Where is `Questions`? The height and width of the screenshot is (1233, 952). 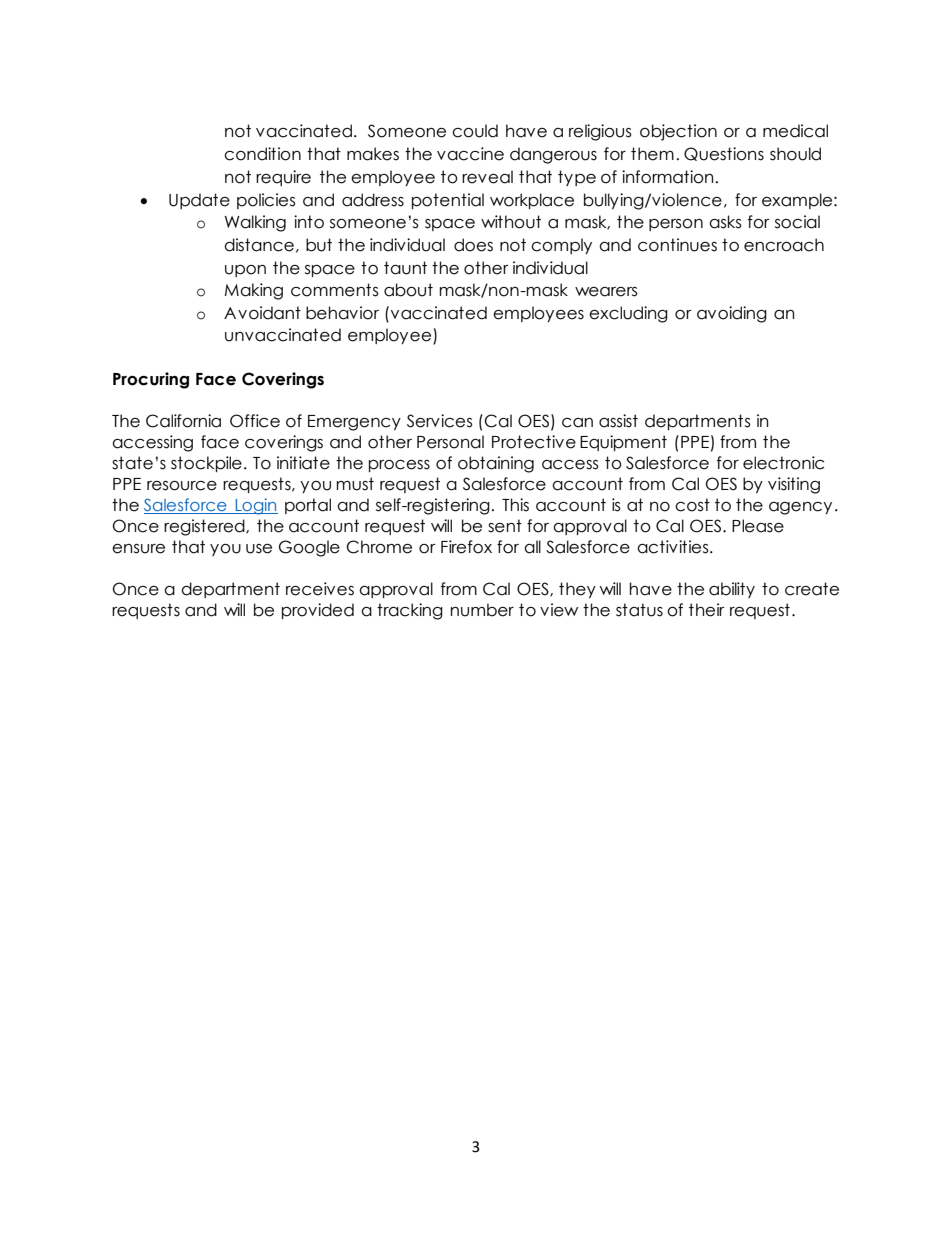
Questions is located at coordinates (724, 154).
